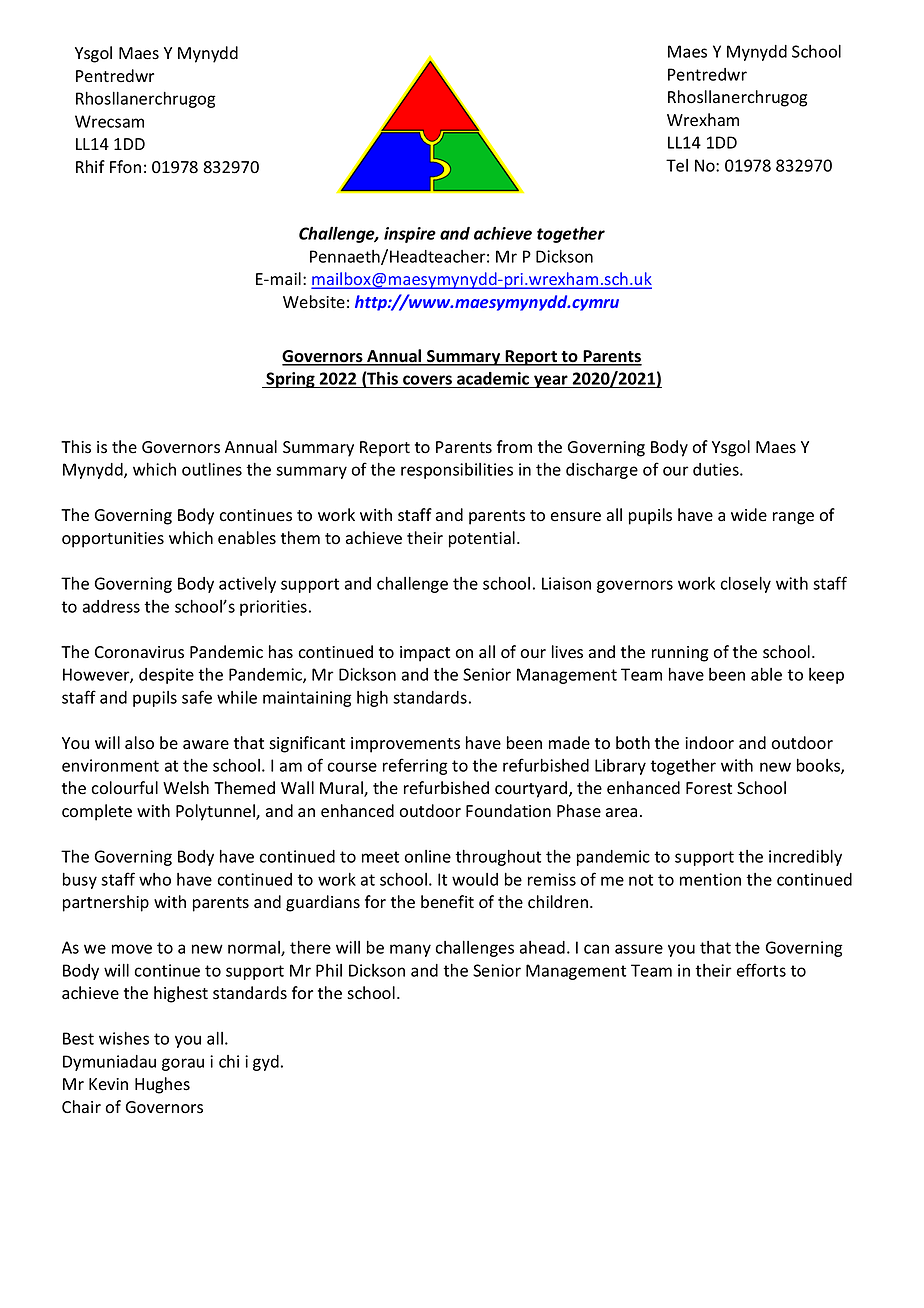 The height and width of the screenshot is (1308, 924). What do you see at coordinates (314, 302) in the screenshot?
I see `Website` at bounding box center [314, 302].
